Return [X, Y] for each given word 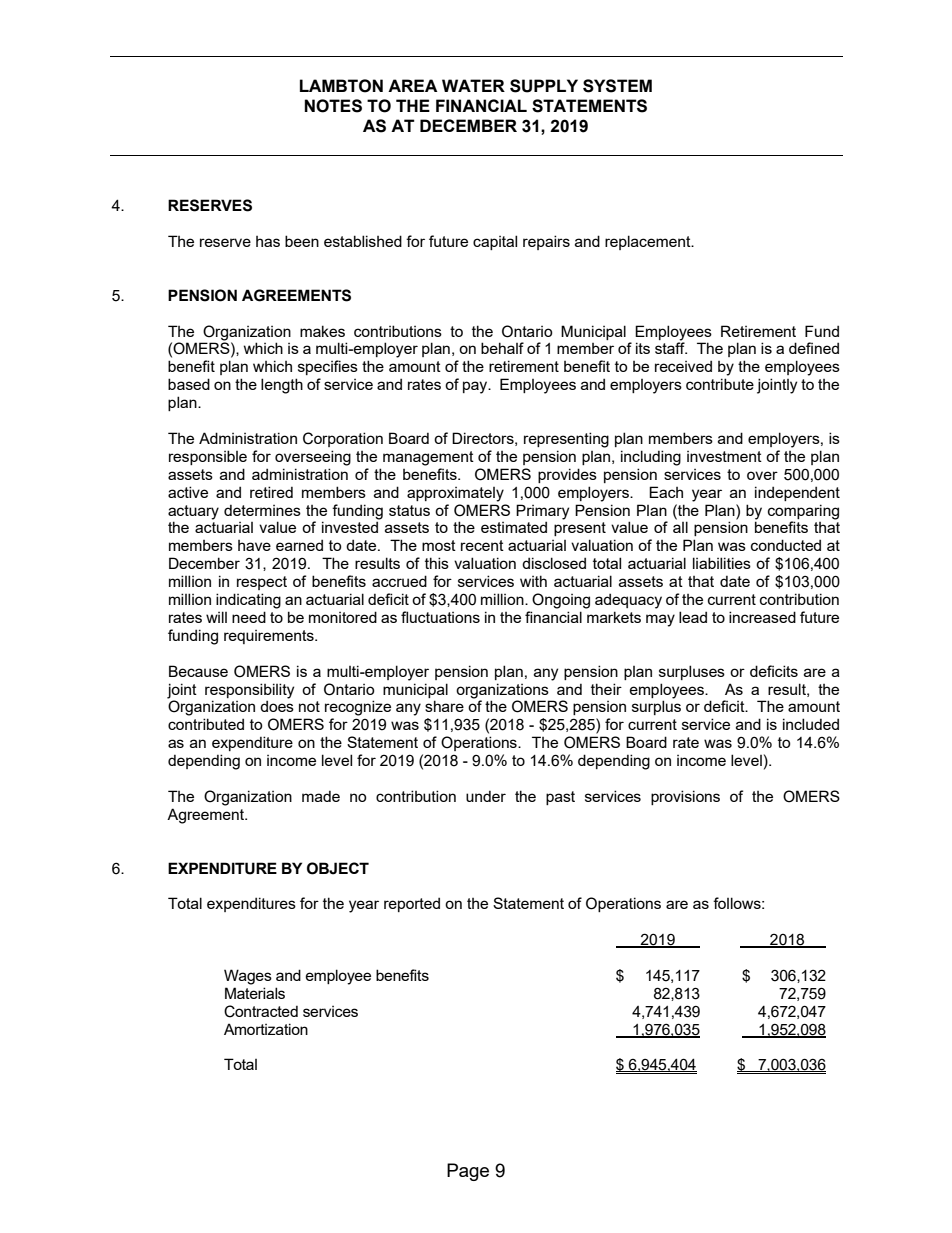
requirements [270, 637]
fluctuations [440, 617]
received [683, 366]
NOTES [333, 106]
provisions [685, 797]
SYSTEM [617, 86]
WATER [473, 85]
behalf [502, 348]
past [560, 798]
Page [468, 1172]
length [282, 386]
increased [762, 617]
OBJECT [338, 868]
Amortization [266, 1029]
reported [412, 904]
